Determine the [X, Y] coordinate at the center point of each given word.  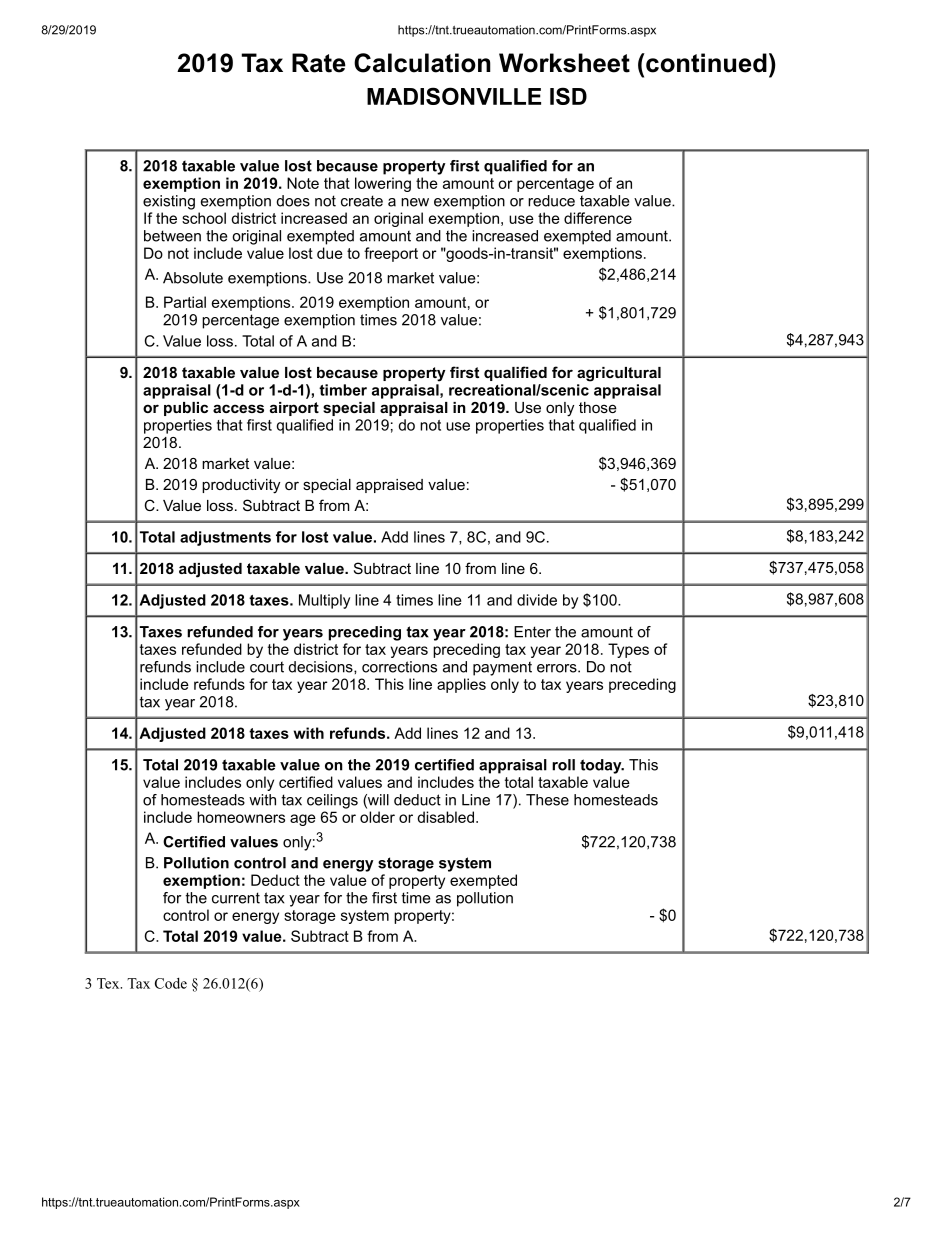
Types [628, 650]
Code [171, 983]
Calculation [422, 63]
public [186, 409]
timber [343, 390]
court [267, 667]
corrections [399, 667]
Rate [319, 63]
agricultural [619, 374]
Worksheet [564, 63]
